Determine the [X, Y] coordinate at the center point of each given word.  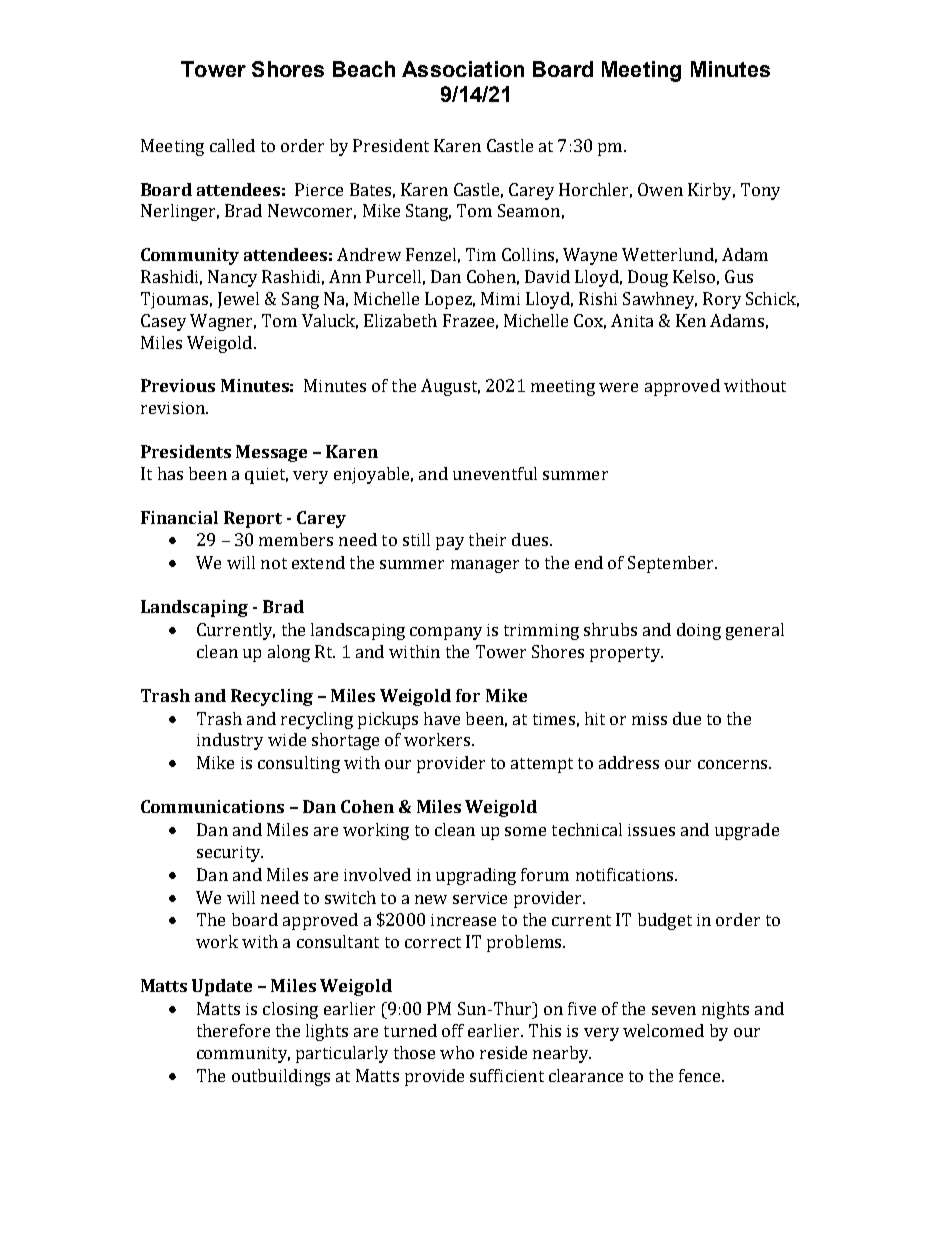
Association [463, 69]
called [232, 145]
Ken [691, 320]
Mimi [500, 298]
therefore [233, 1030]
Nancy [232, 278]
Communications [212, 806]
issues [651, 830]
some [525, 831]
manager [485, 566]
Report [253, 519]
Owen [660, 189]
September [672, 564]
